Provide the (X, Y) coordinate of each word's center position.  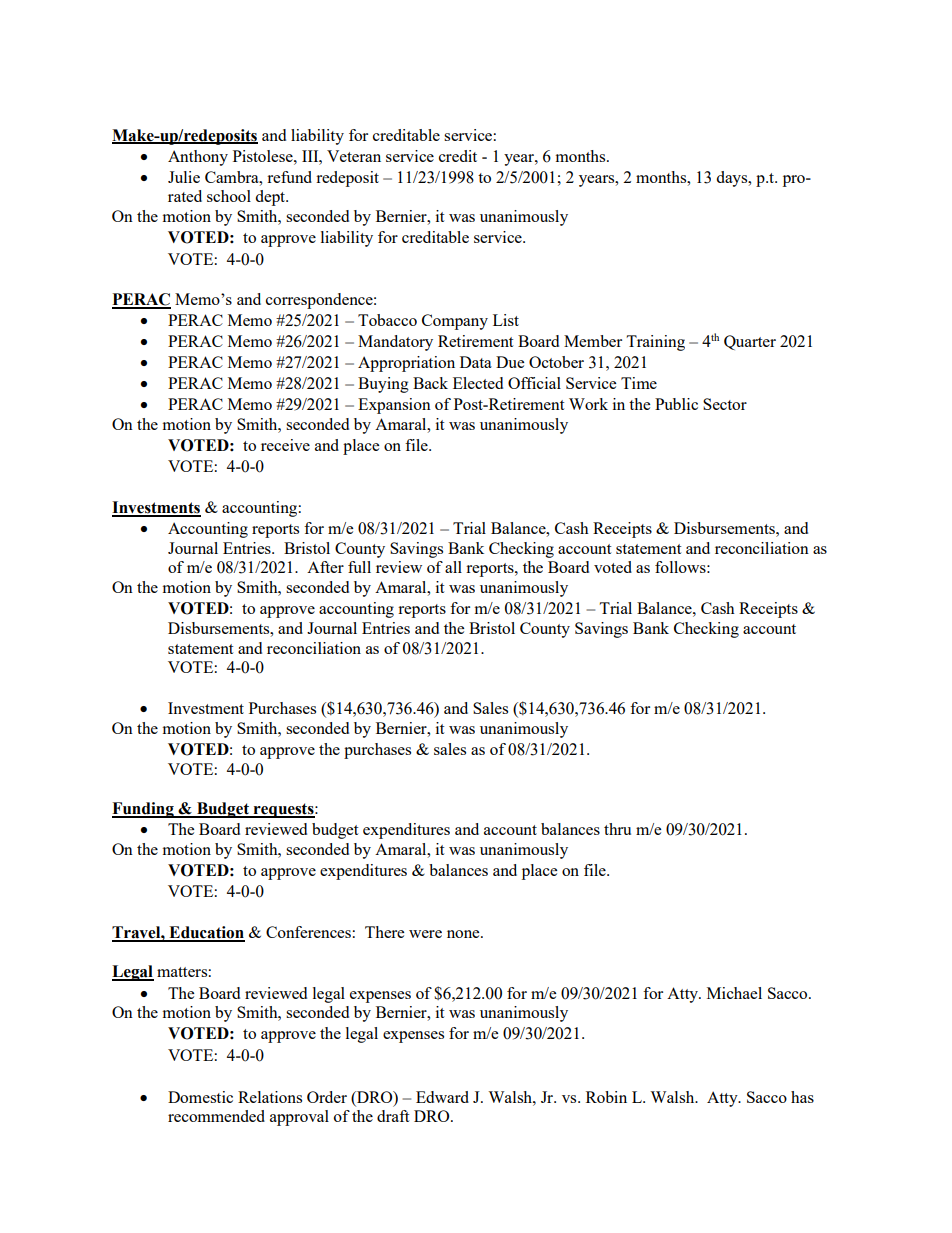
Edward (442, 1097)
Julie (184, 177)
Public (676, 404)
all (453, 567)
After (325, 567)
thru (617, 829)
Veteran (354, 156)
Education (206, 933)
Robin (606, 1097)
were (425, 934)
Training (655, 343)
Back (430, 383)
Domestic (200, 1097)
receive (285, 445)
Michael (734, 993)
